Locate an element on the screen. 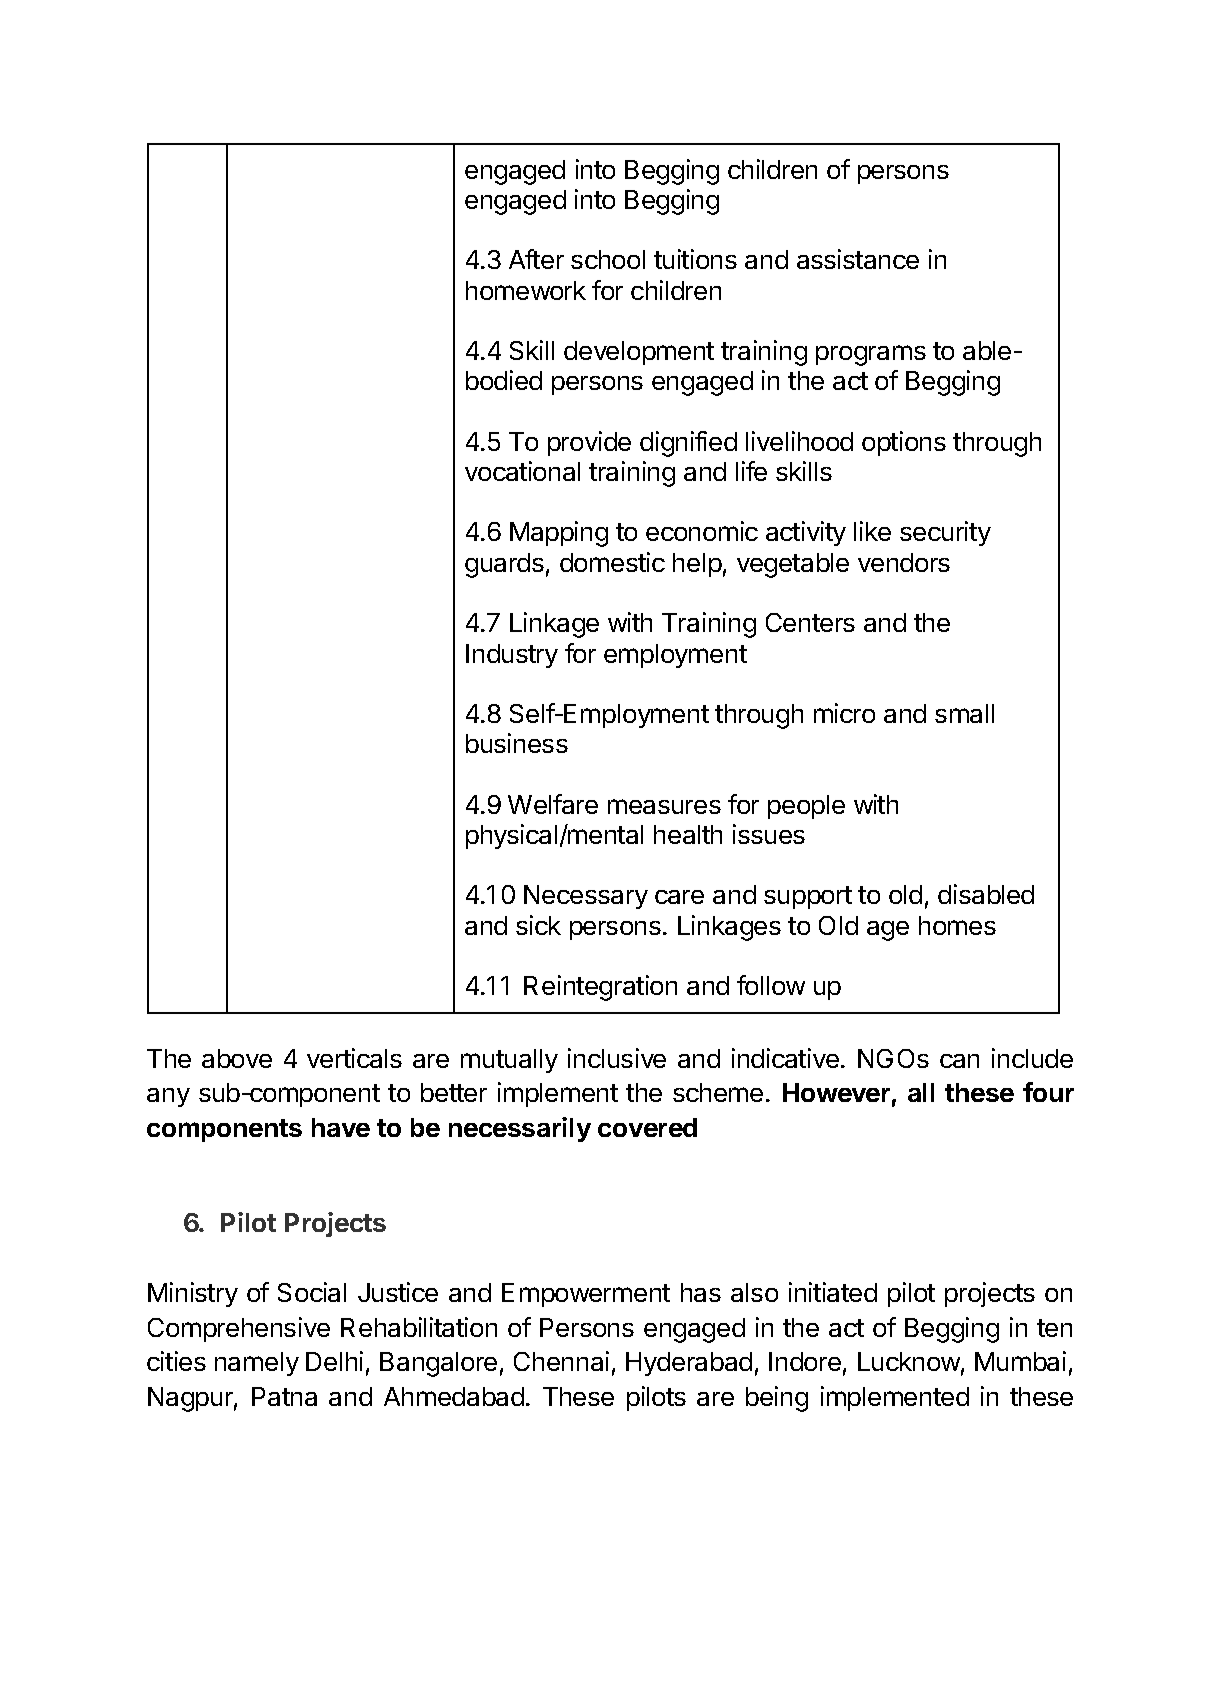  namely is located at coordinates (257, 1364).
